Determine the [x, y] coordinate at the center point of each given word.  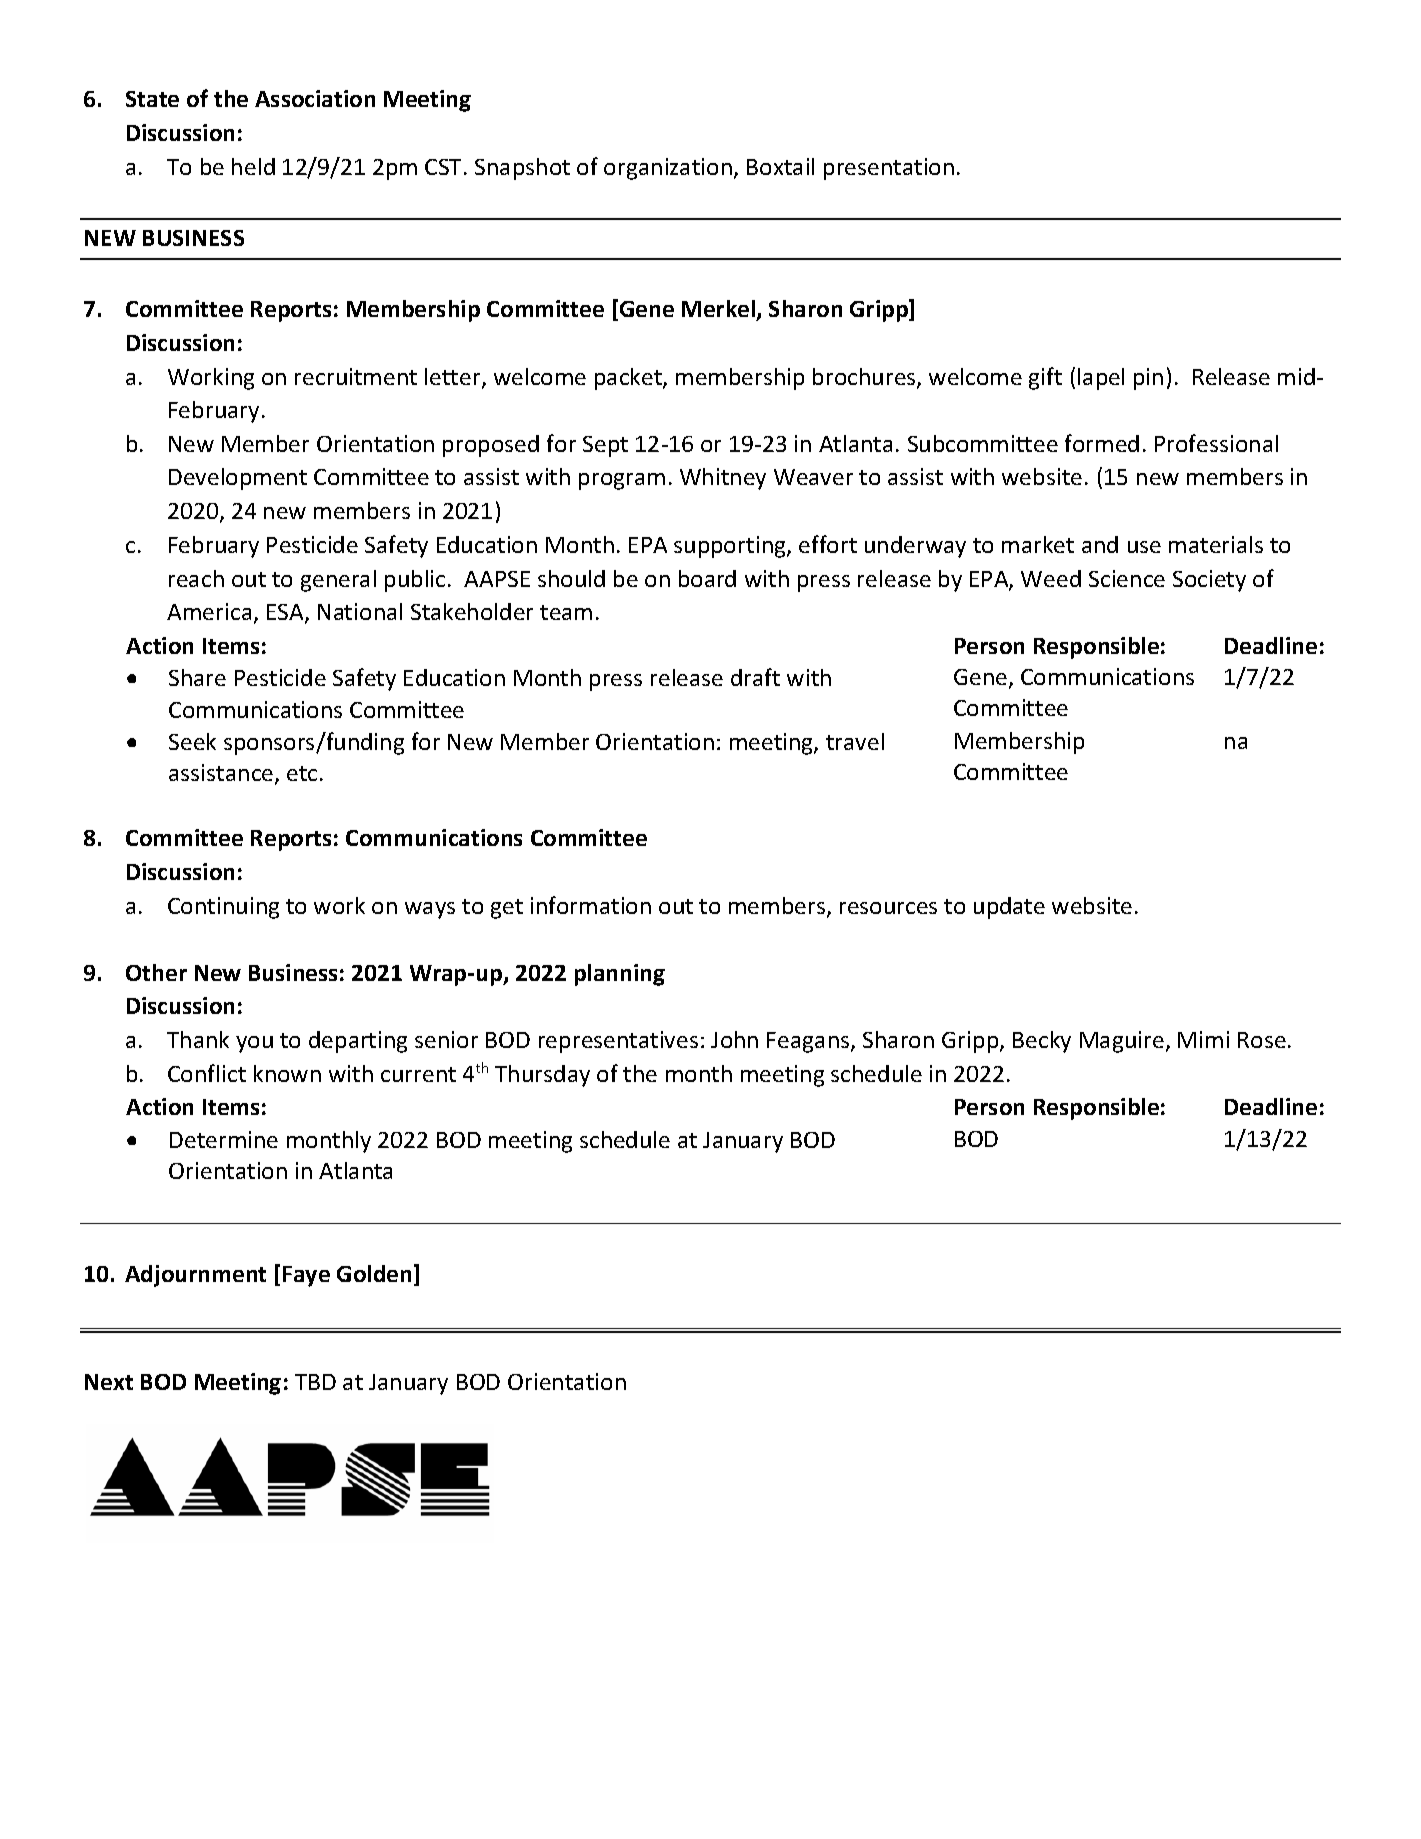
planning [620, 975]
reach [196, 578]
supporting [731, 547]
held [253, 166]
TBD [315, 1382]
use [1144, 547]
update [1009, 908]
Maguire [1122, 1042]
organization [668, 169]
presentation [889, 169]
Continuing [223, 908]
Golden [374, 1273]
